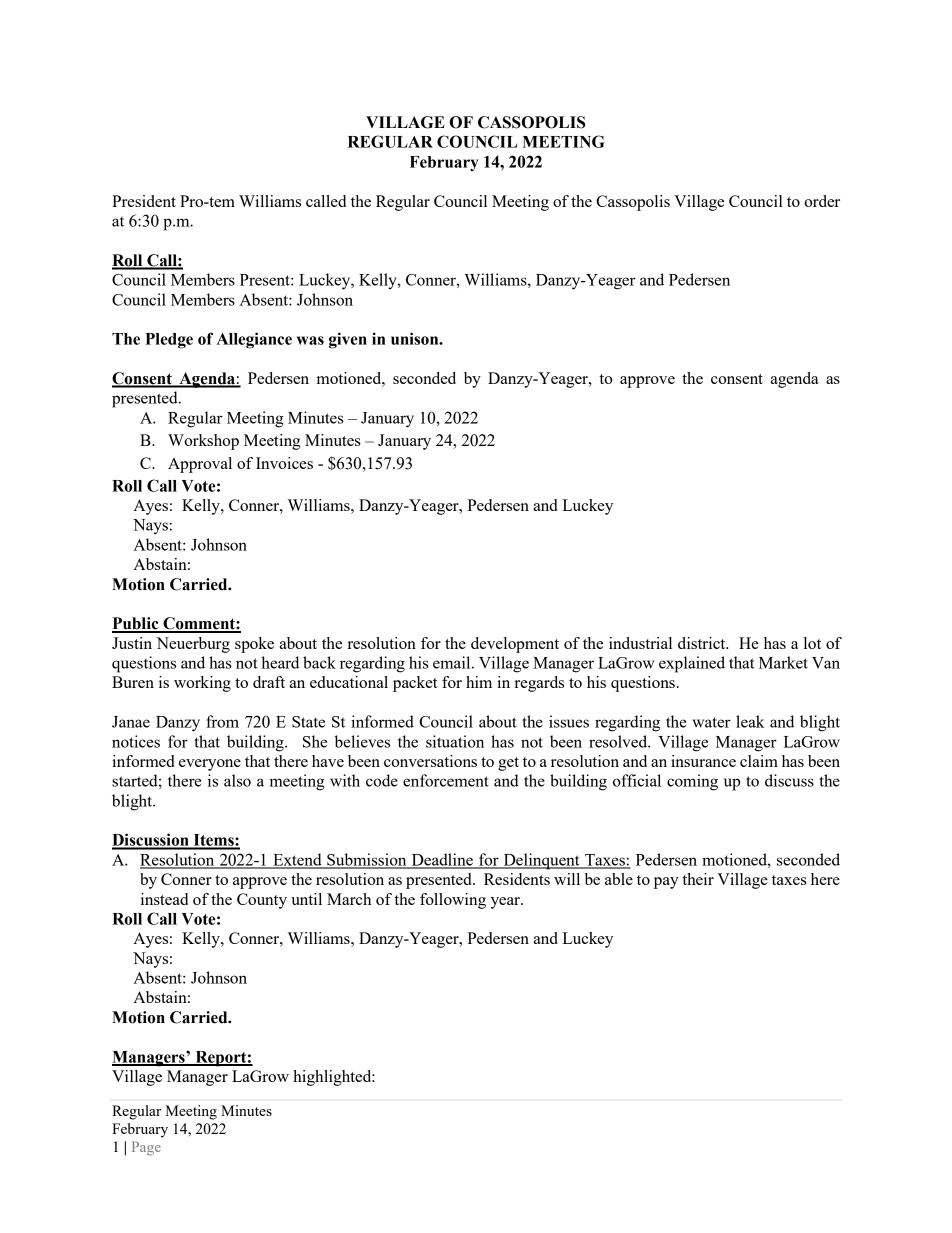  What do you see at coordinates (146, 1148) in the screenshot?
I see `Page` at bounding box center [146, 1148].
